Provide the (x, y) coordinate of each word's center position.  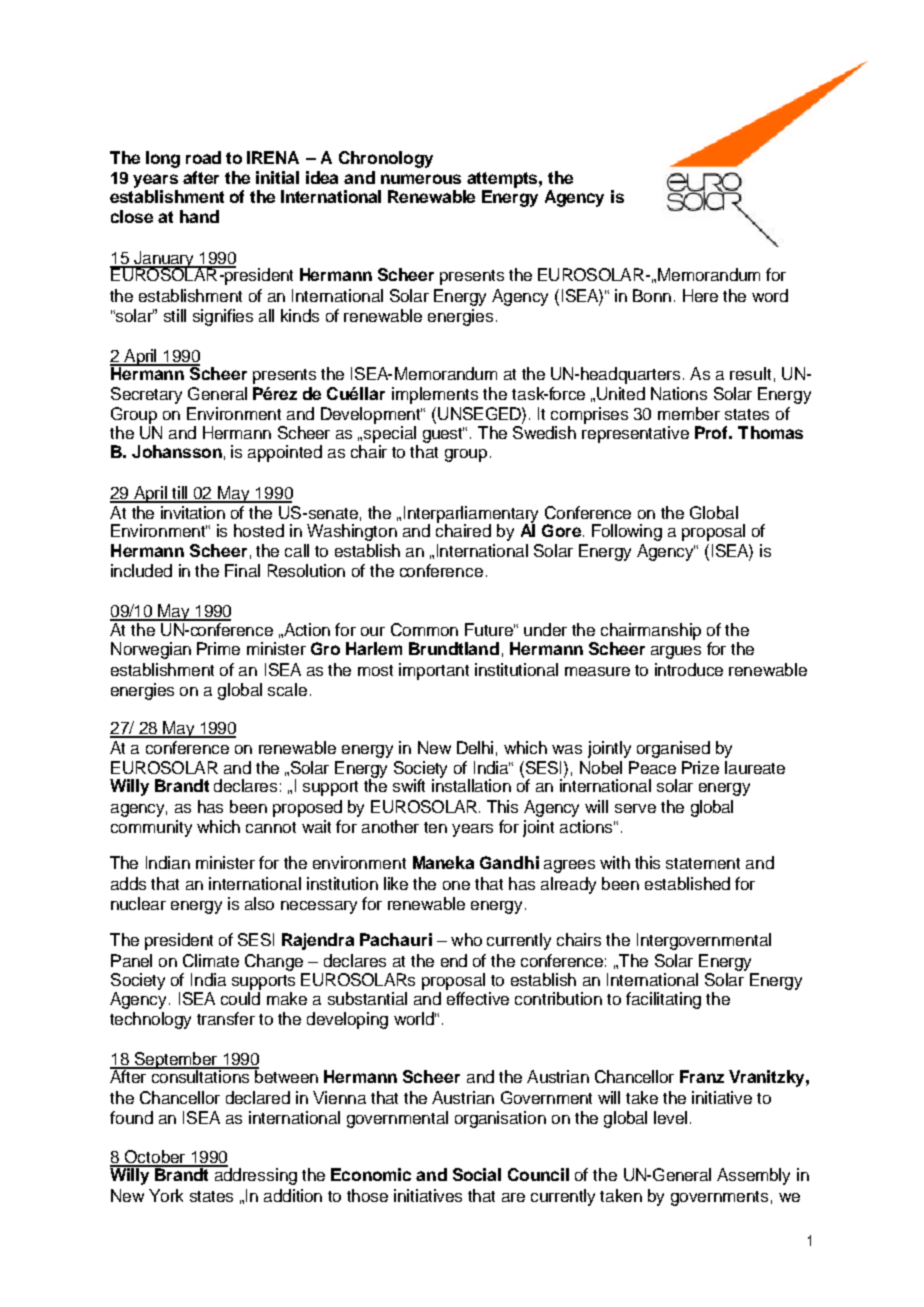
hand (199, 216)
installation (471, 784)
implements (435, 395)
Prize (700, 767)
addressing (254, 1175)
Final (242, 570)
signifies (223, 317)
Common (424, 629)
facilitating (663, 1000)
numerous (421, 179)
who (466, 939)
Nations (679, 393)
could (240, 998)
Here (700, 295)
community (151, 828)
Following (627, 532)
